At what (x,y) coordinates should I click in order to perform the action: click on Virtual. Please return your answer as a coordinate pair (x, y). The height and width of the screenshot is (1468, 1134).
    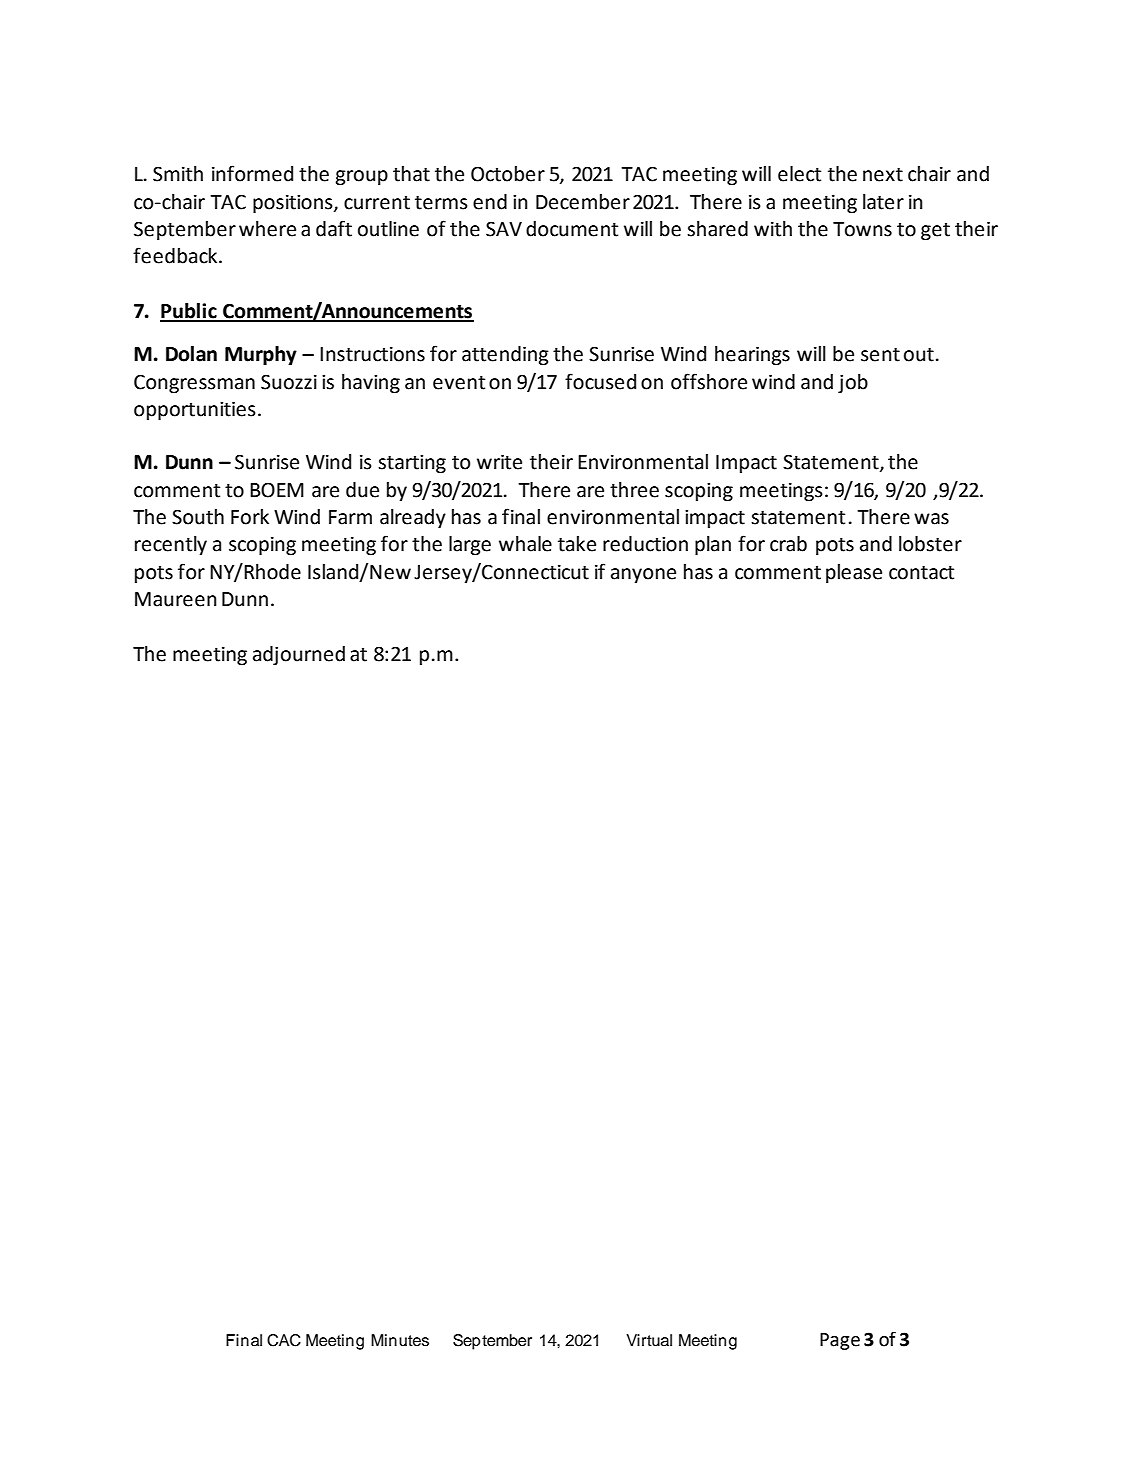
    Looking at the image, I should click on (649, 1340).
